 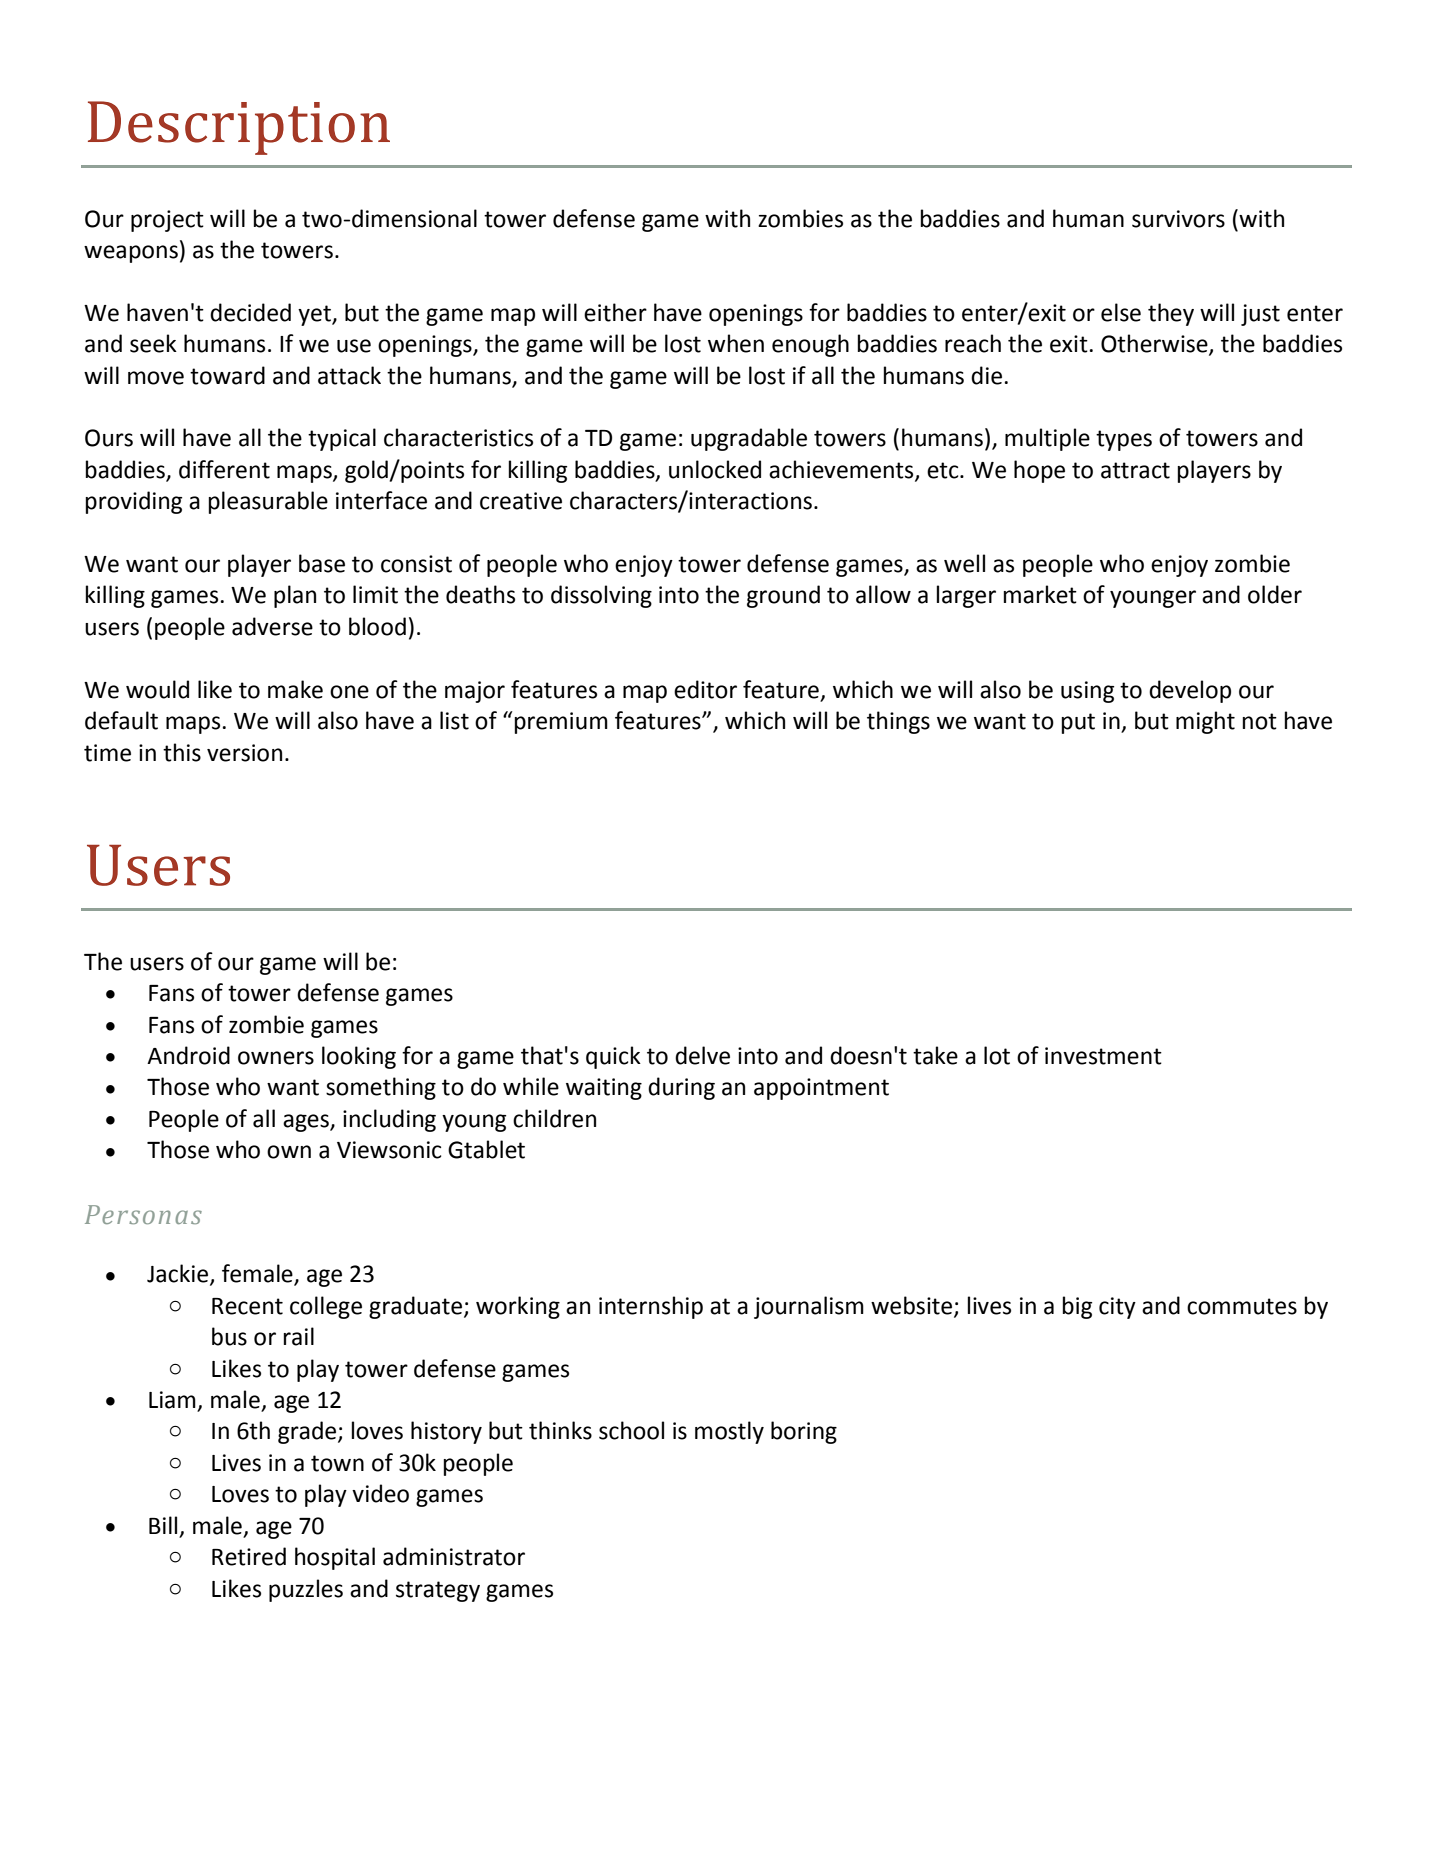 I want to click on attract, so click(x=1135, y=470).
